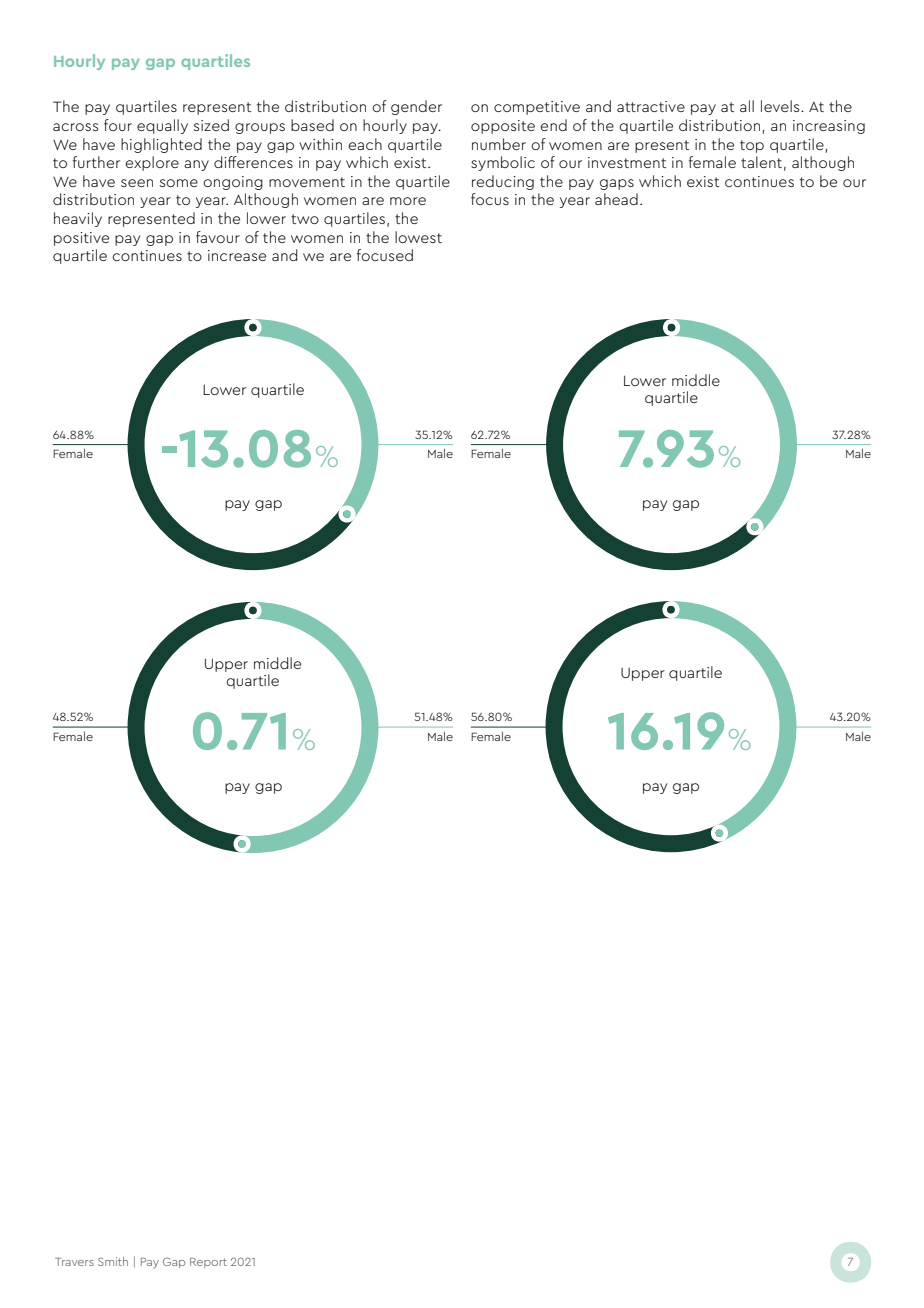  I want to click on ahead, so click(616, 199).
